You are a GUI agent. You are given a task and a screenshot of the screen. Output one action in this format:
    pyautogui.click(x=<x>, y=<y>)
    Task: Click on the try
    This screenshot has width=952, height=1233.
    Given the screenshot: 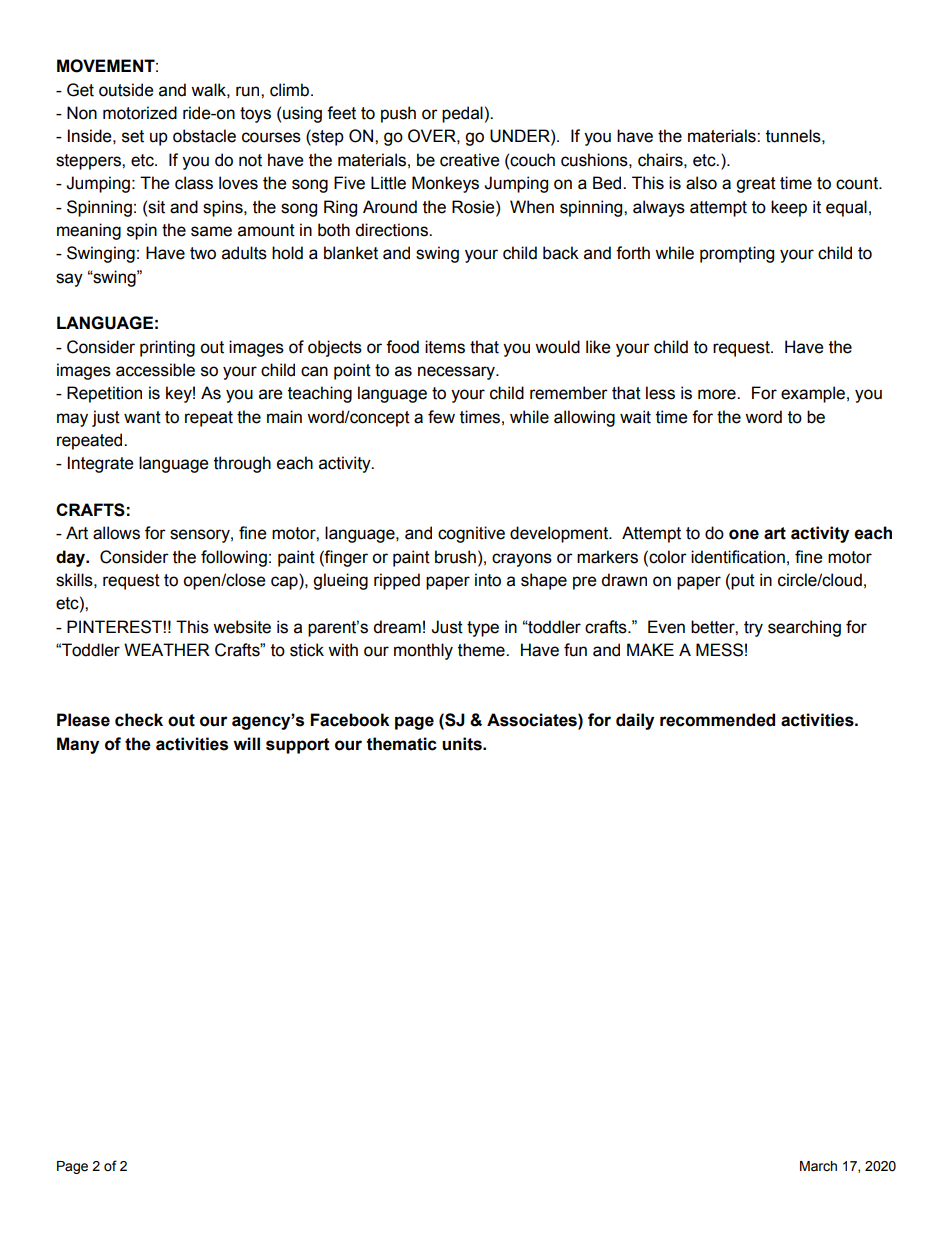 What is the action you would take?
    pyautogui.click(x=753, y=629)
